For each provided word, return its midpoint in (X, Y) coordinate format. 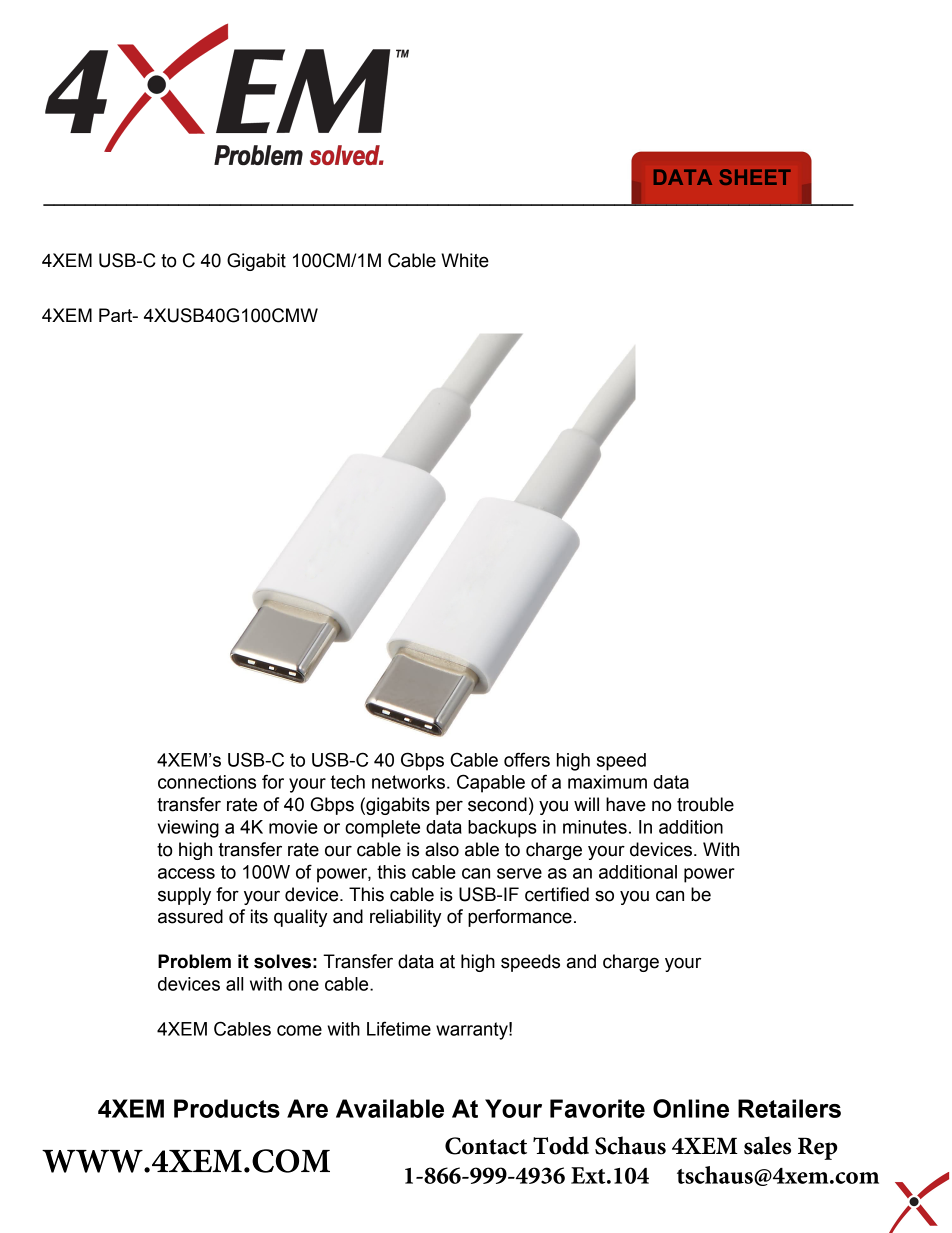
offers (527, 759)
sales (767, 1145)
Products (227, 1108)
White (465, 260)
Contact (486, 1146)
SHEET (755, 177)
